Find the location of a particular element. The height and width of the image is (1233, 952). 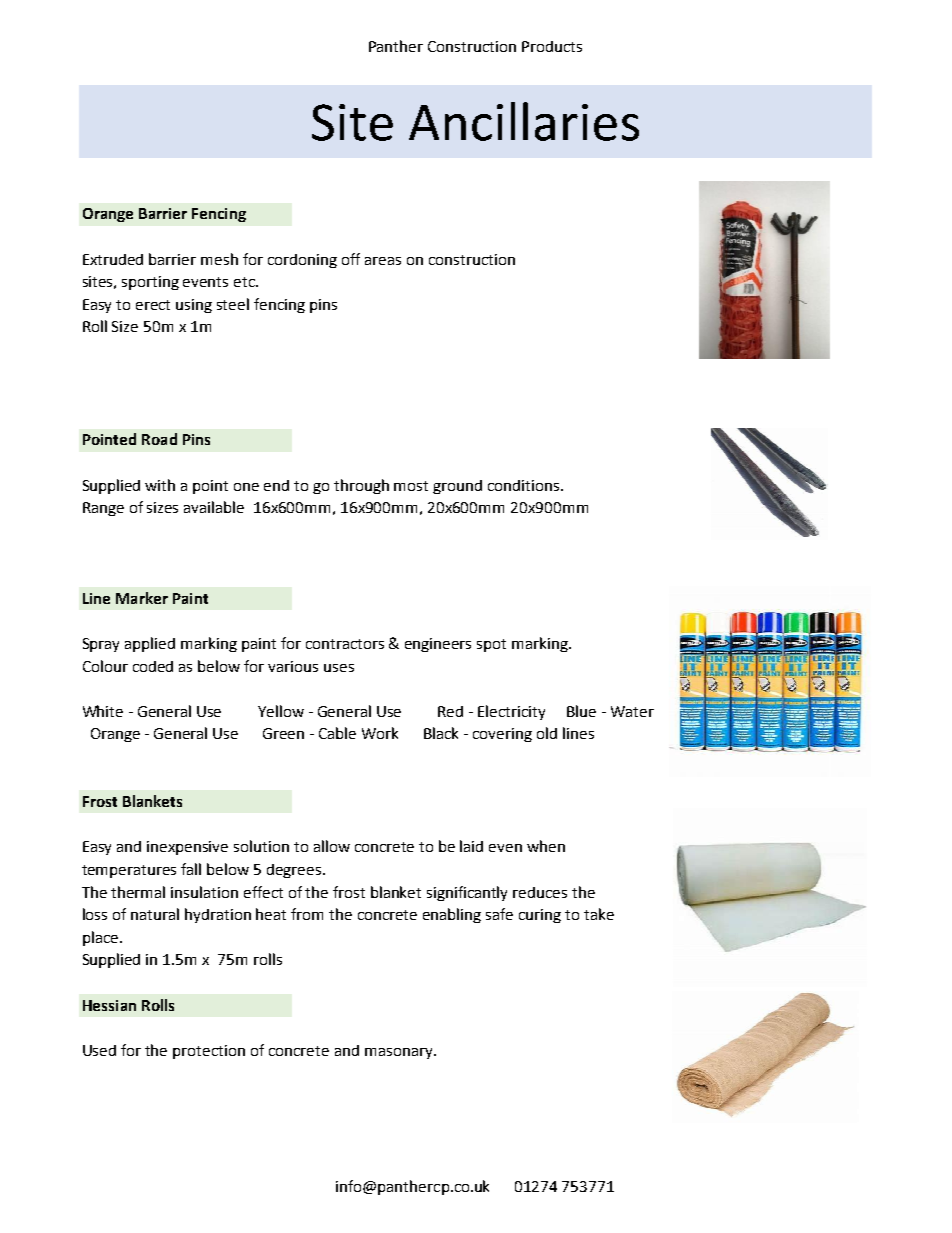

Products is located at coordinates (552, 46).
